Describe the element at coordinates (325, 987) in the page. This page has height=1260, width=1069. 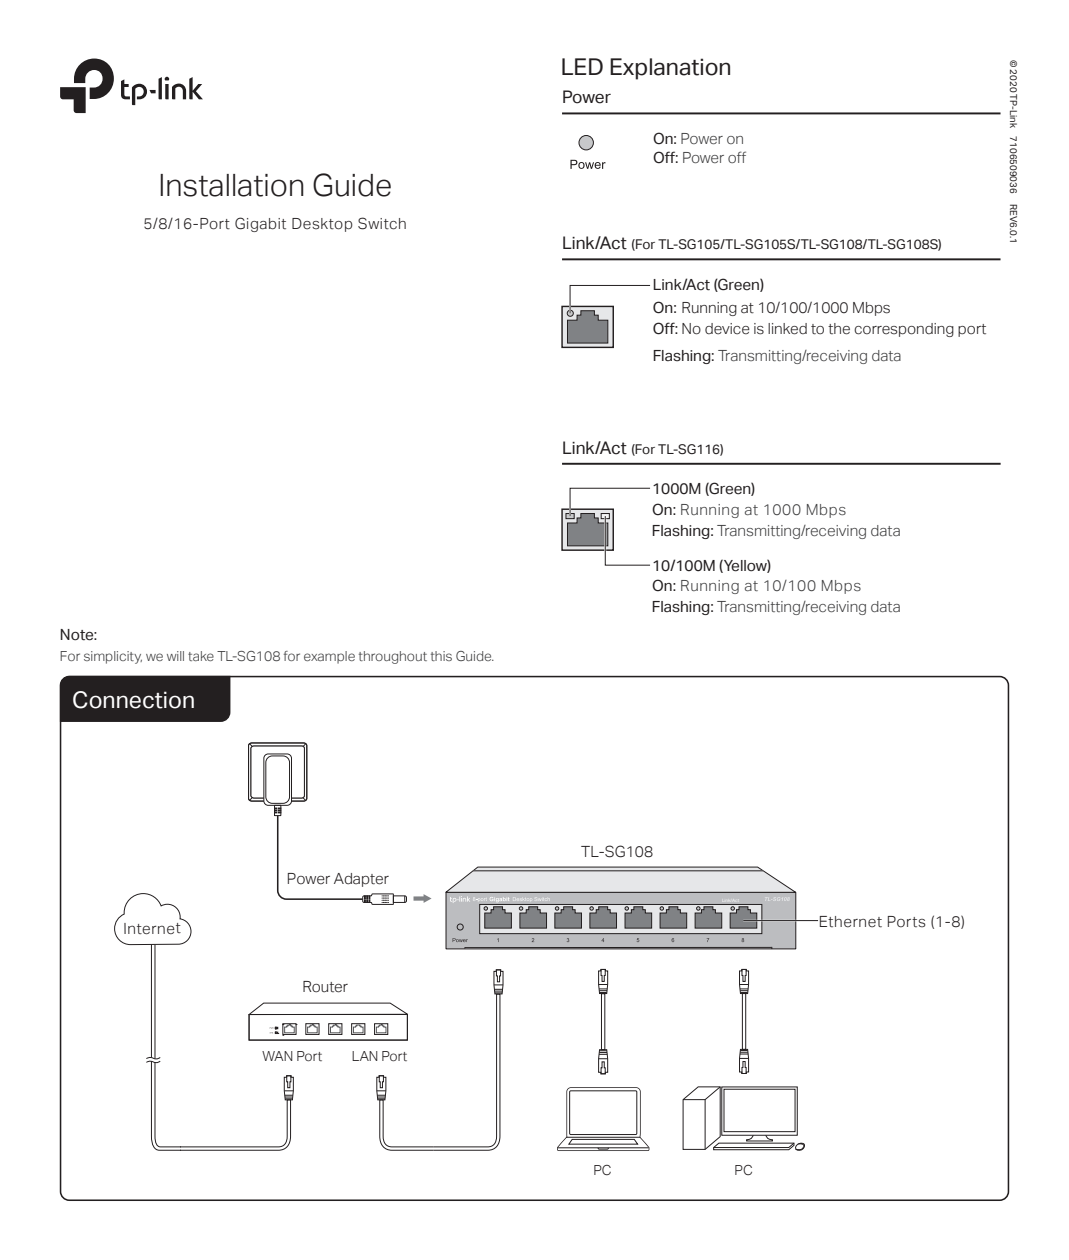
I see `Router` at that location.
